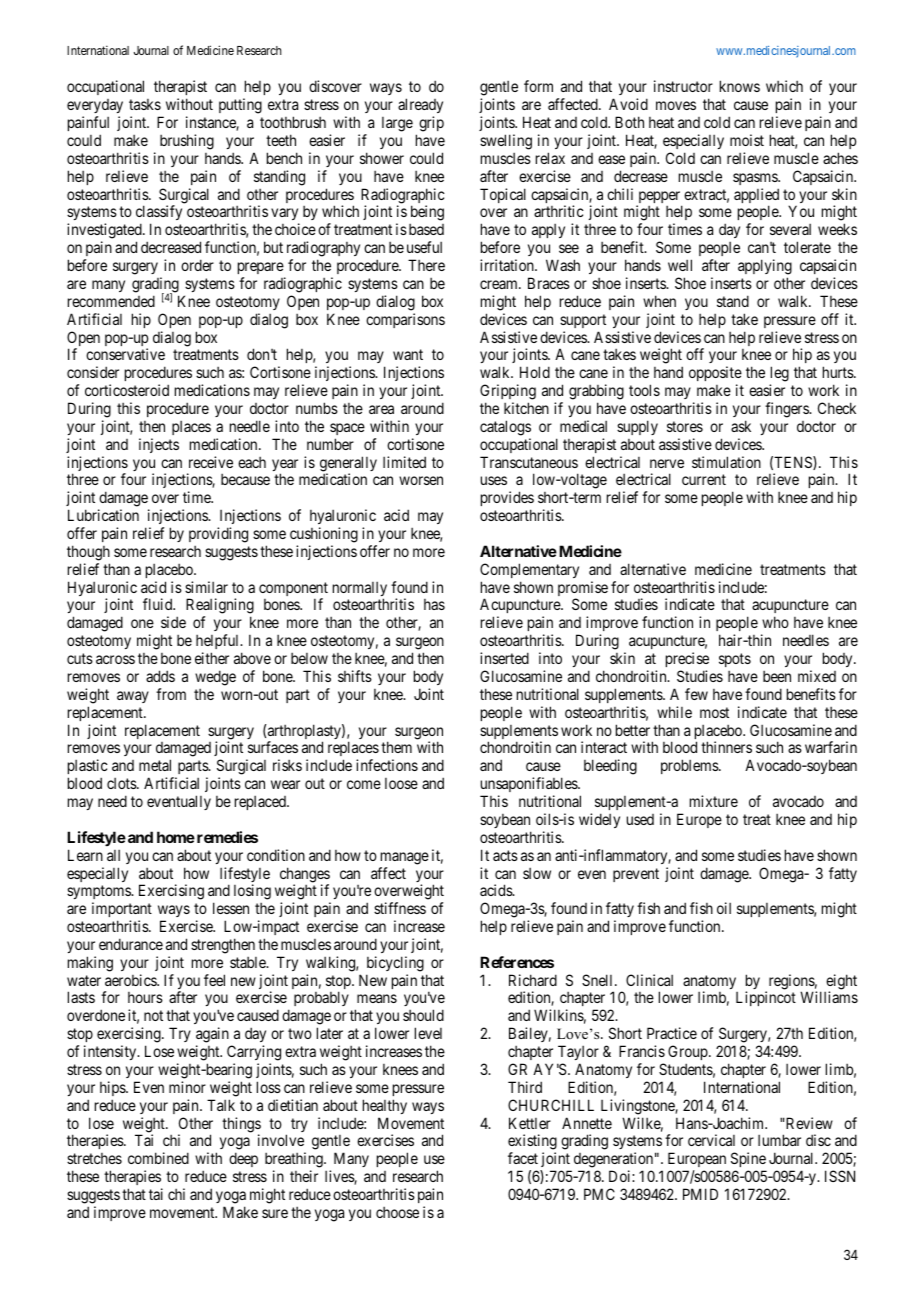  Describe the element at coordinates (523, 1158) in the screenshot. I see `facet` at that location.
